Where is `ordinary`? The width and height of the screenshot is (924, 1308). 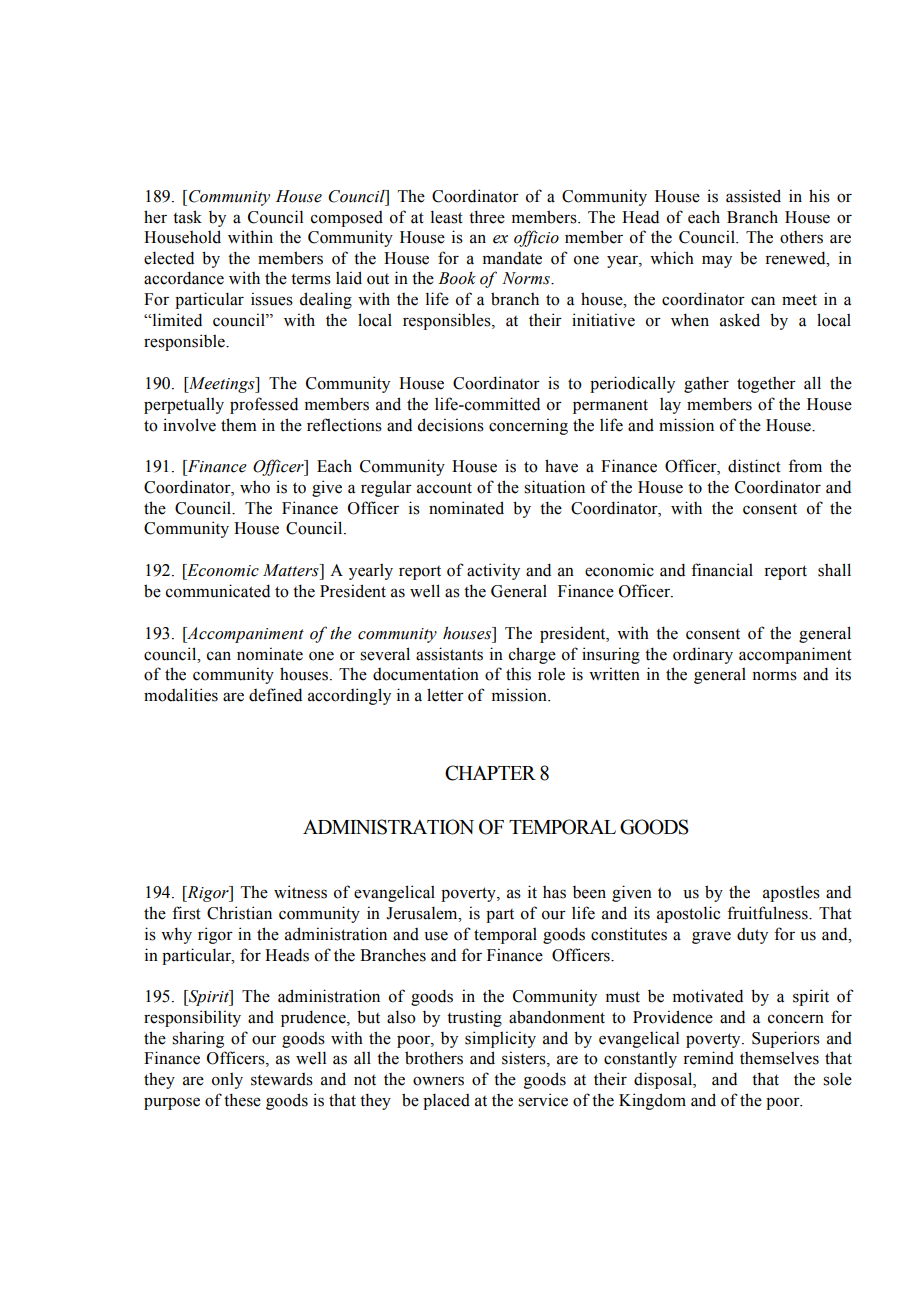 ordinary is located at coordinates (703, 655).
